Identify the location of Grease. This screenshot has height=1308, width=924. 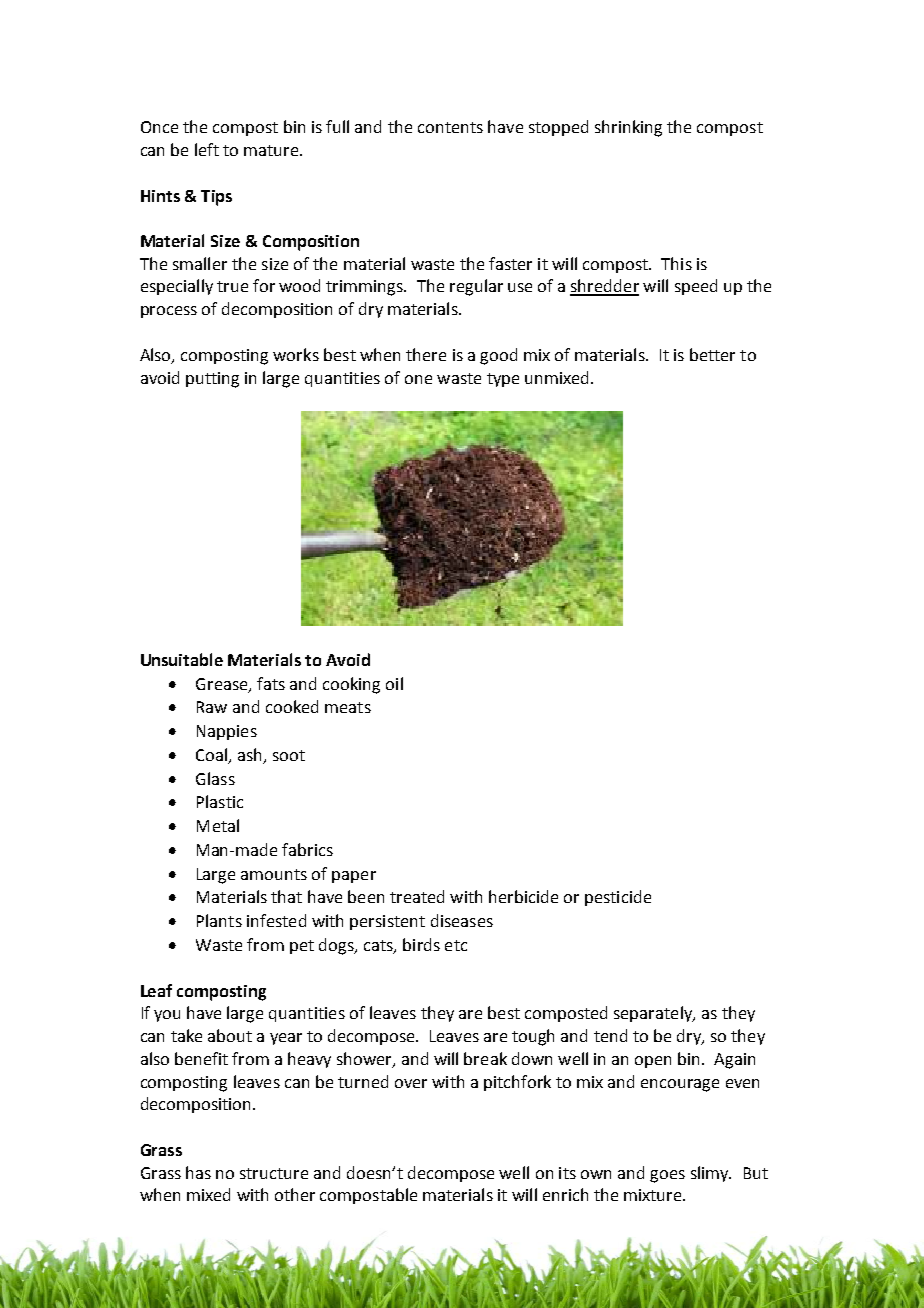
(223, 685).
